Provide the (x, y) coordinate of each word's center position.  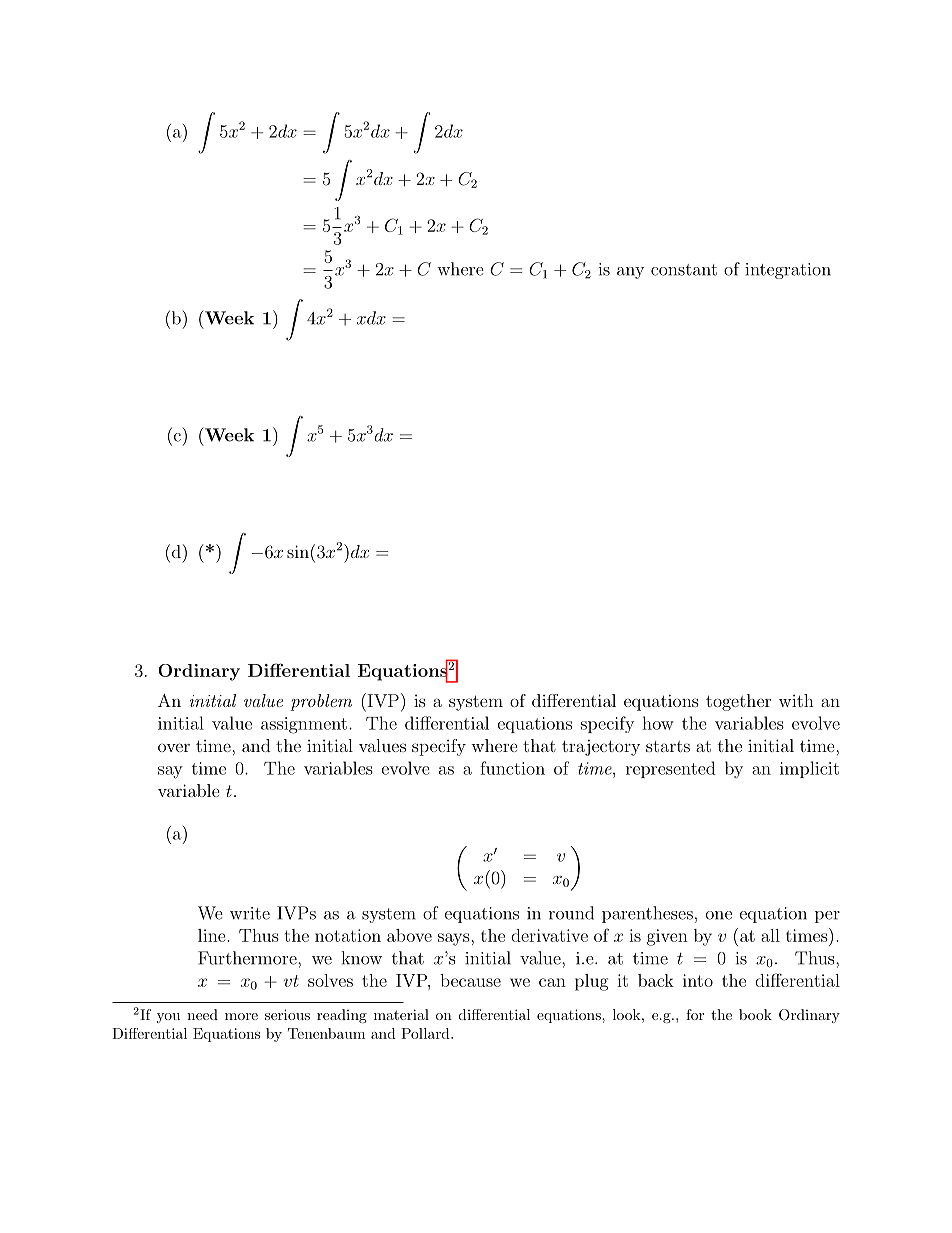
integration (788, 271)
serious (287, 1014)
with (796, 700)
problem (321, 702)
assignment (304, 725)
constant (684, 270)
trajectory (601, 747)
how (658, 723)
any (630, 273)
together (738, 702)
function (512, 768)
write (250, 913)
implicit (809, 769)
